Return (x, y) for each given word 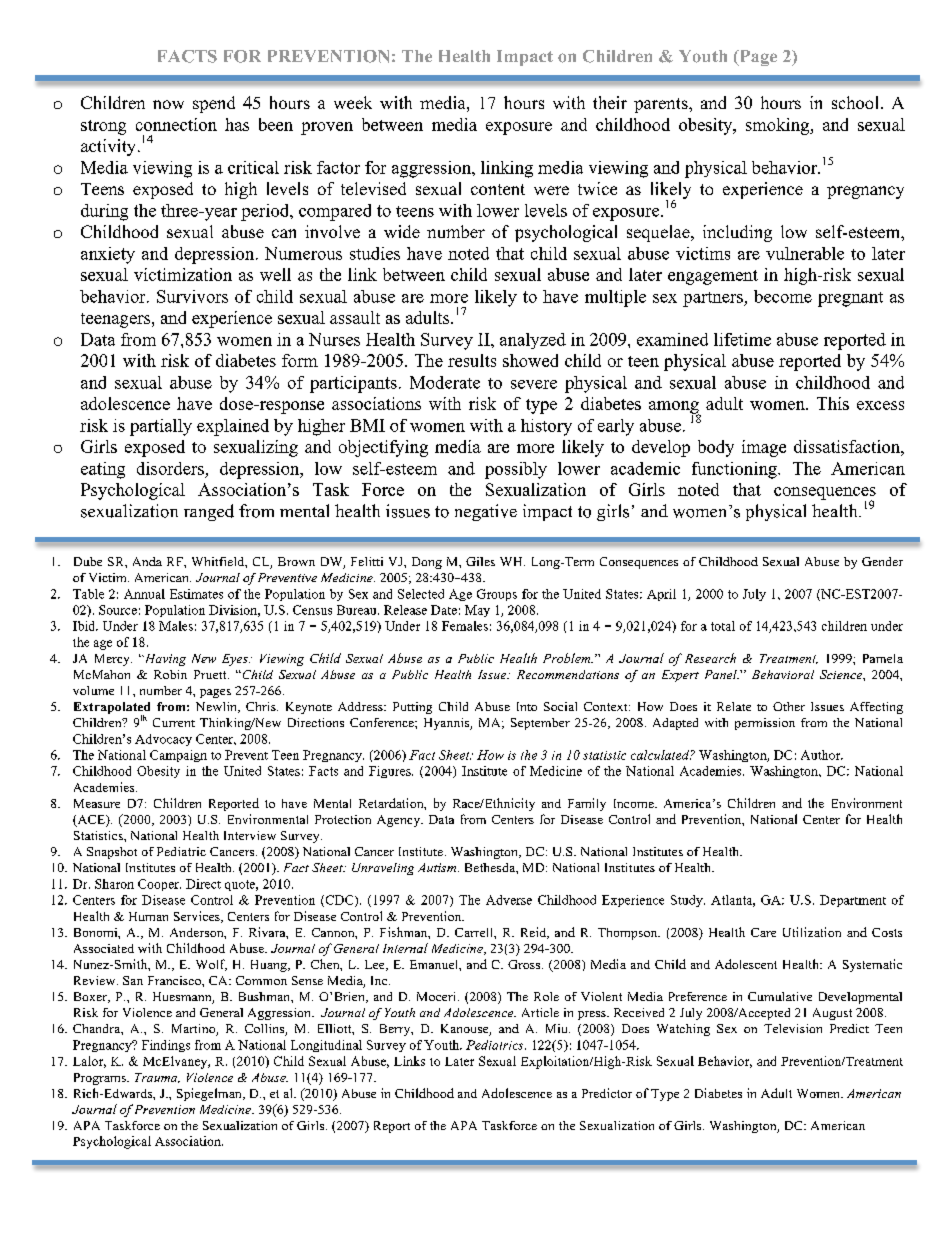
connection (176, 124)
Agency (399, 821)
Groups (497, 595)
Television (793, 1028)
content (498, 189)
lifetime (742, 339)
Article (540, 1012)
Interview (250, 835)
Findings (166, 1046)
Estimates (196, 594)
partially (161, 427)
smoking (779, 126)
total (723, 626)
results (472, 360)
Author (822, 755)
